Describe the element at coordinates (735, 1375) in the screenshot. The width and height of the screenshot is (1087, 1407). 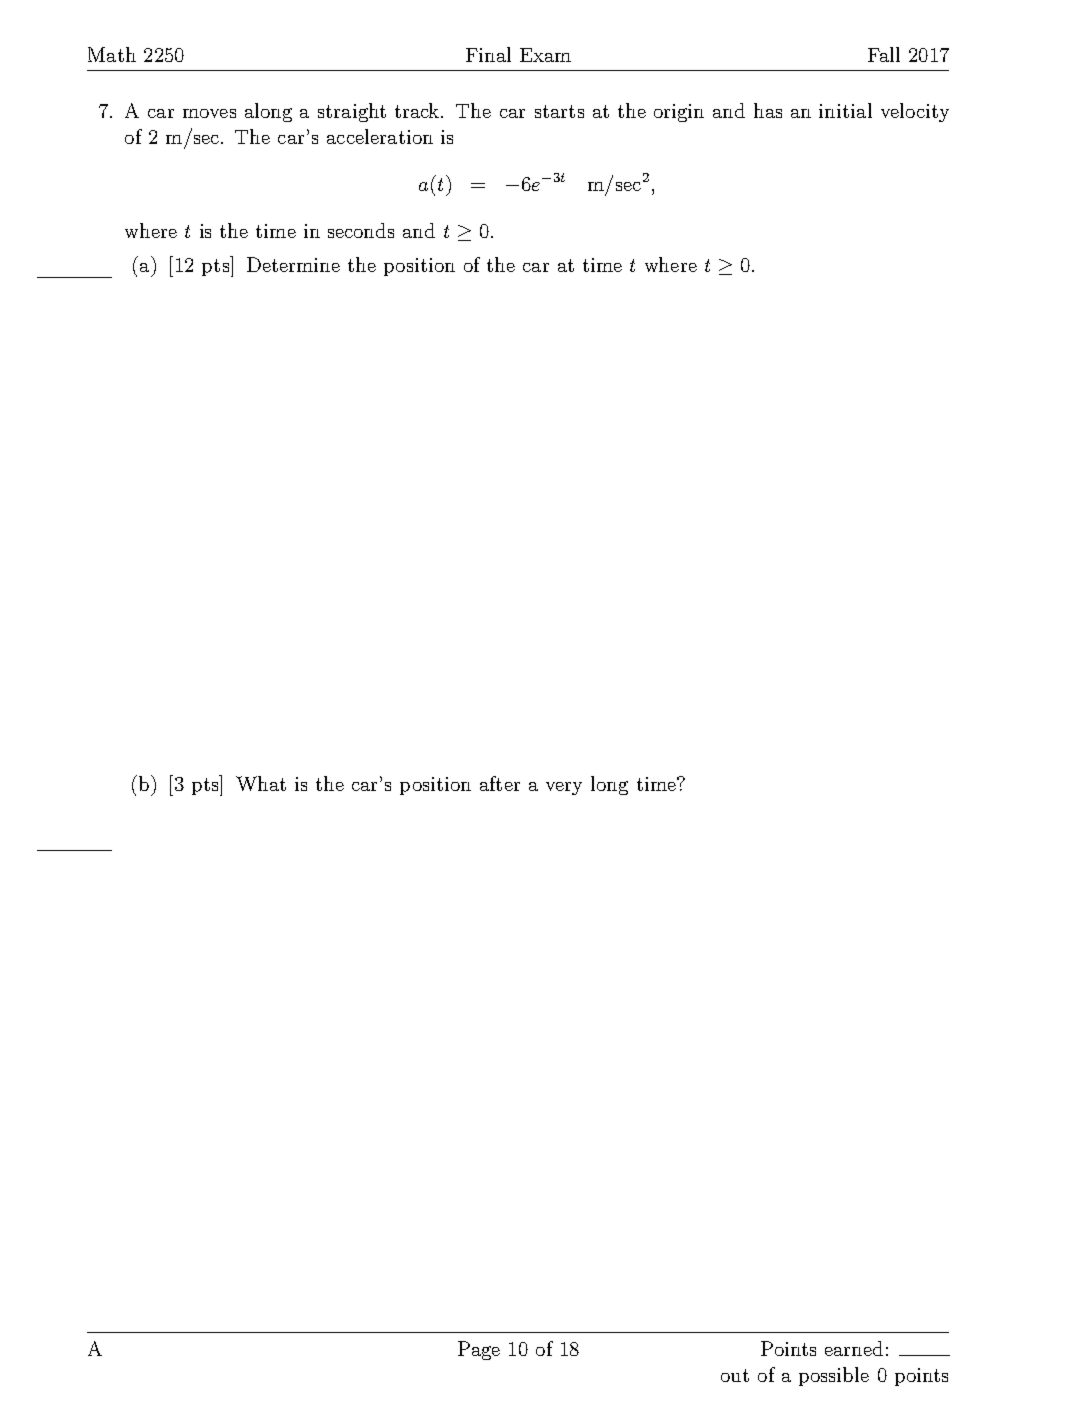
I see `out` at that location.
